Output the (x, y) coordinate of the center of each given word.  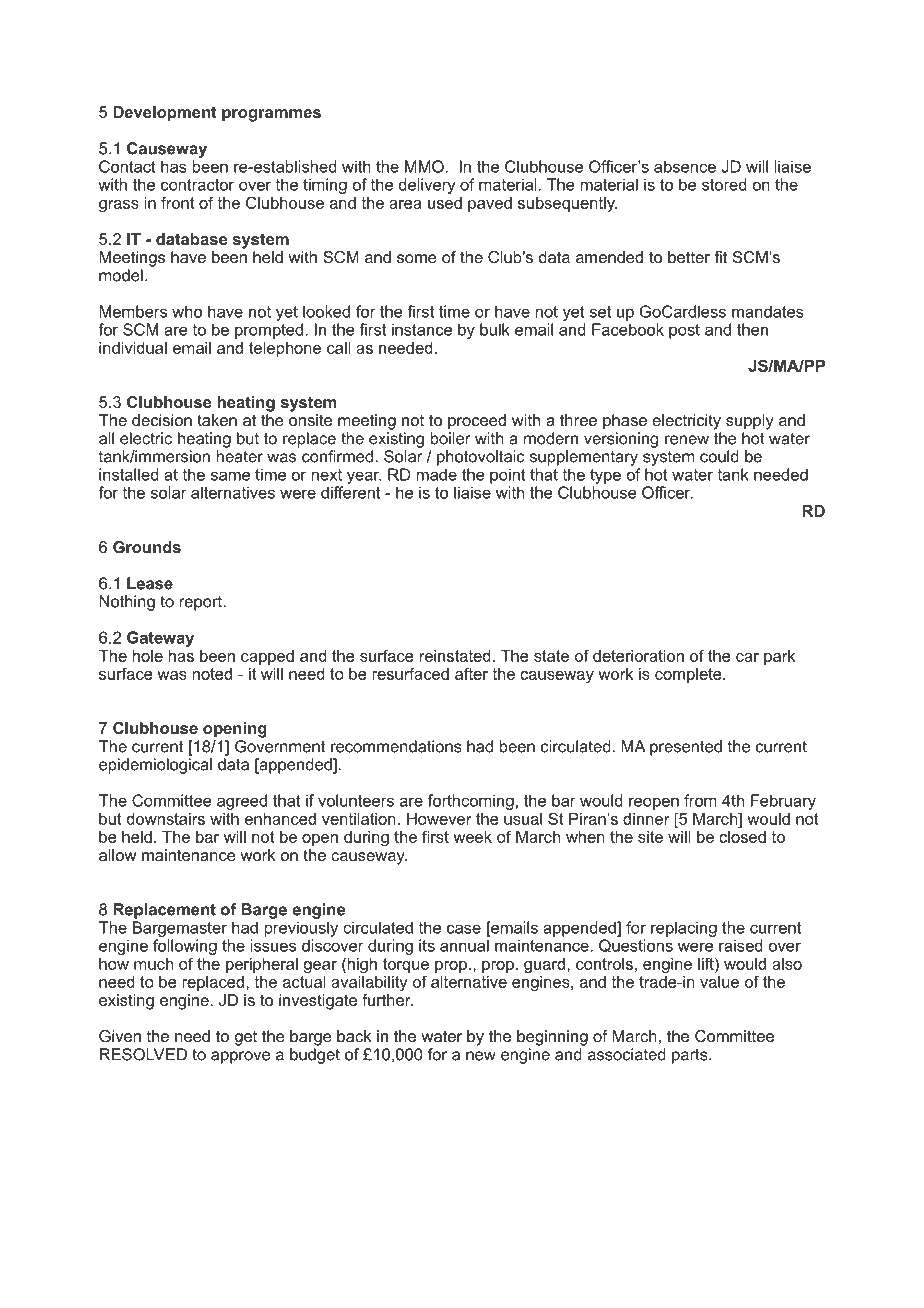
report (202, 603)
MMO (424, 166)
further (387, 998)
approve (240, 1057)
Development (165, 114)
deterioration (638, 656)
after (471, 673)
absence (685, 166)
